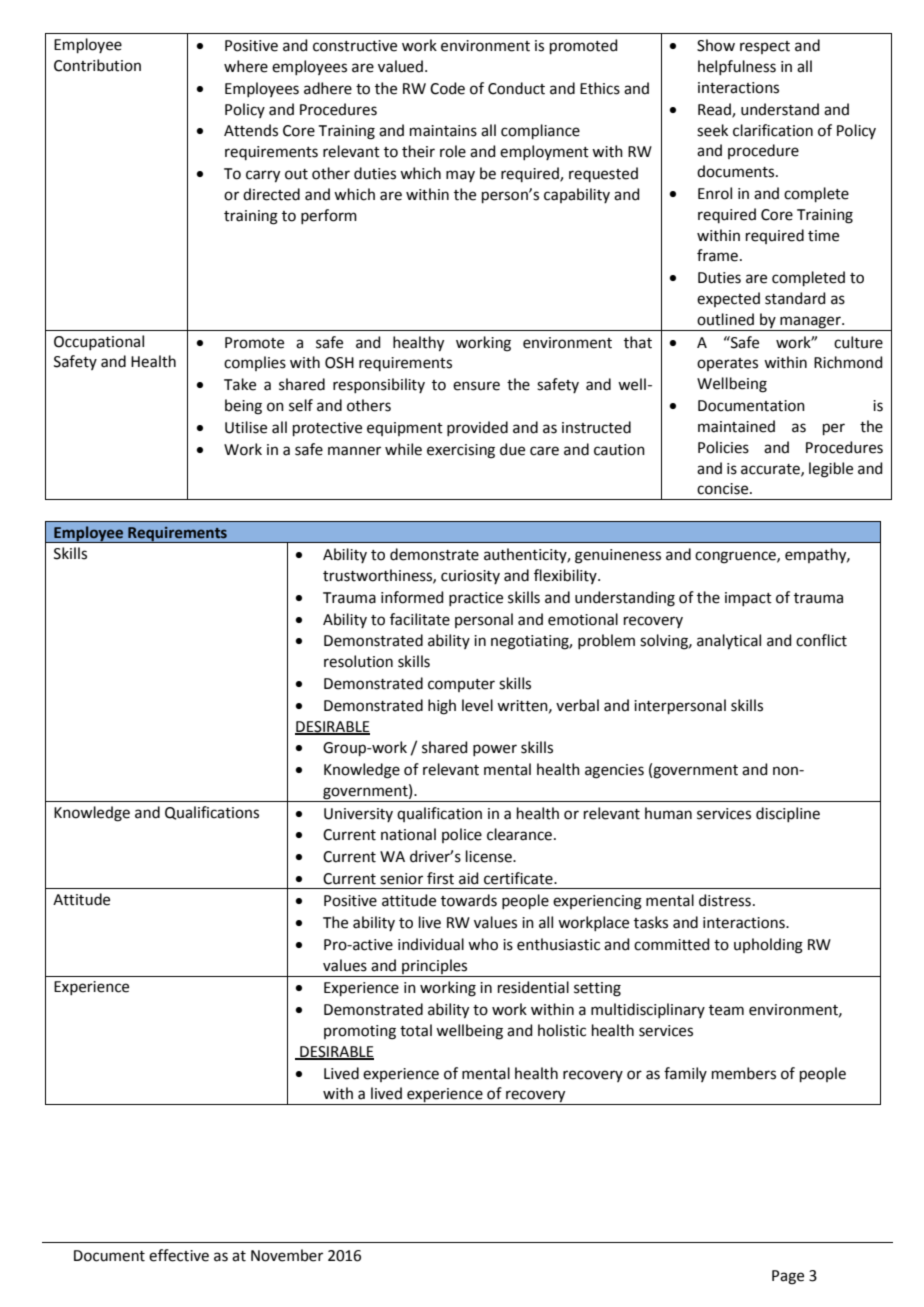  I want to click on effective, so click(179, 1255).
